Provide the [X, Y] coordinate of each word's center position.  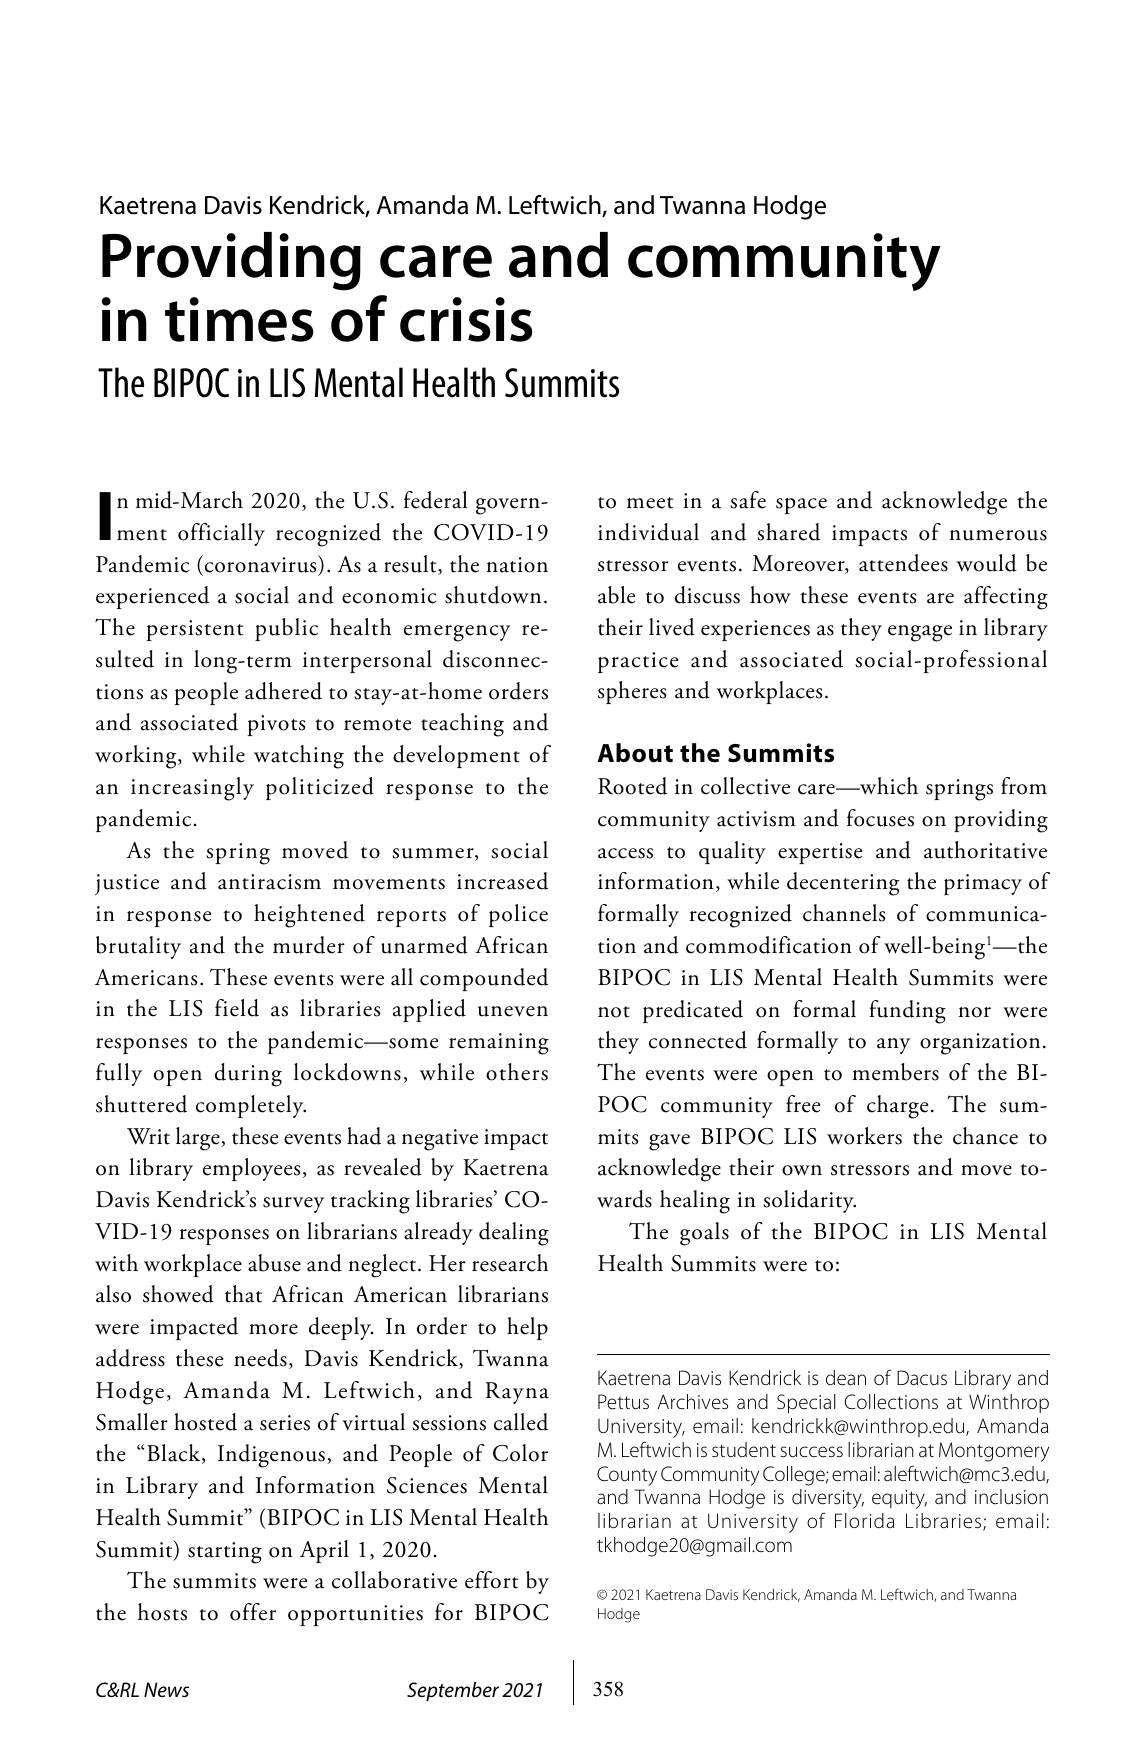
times [239, 319]
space [801, 506]
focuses [880, 818]
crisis [466, 319]
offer [253, 1612]
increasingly [192, 789]
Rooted [632, 786]
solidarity [809, 1201]
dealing [514, 1234]
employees [251, 1169]
